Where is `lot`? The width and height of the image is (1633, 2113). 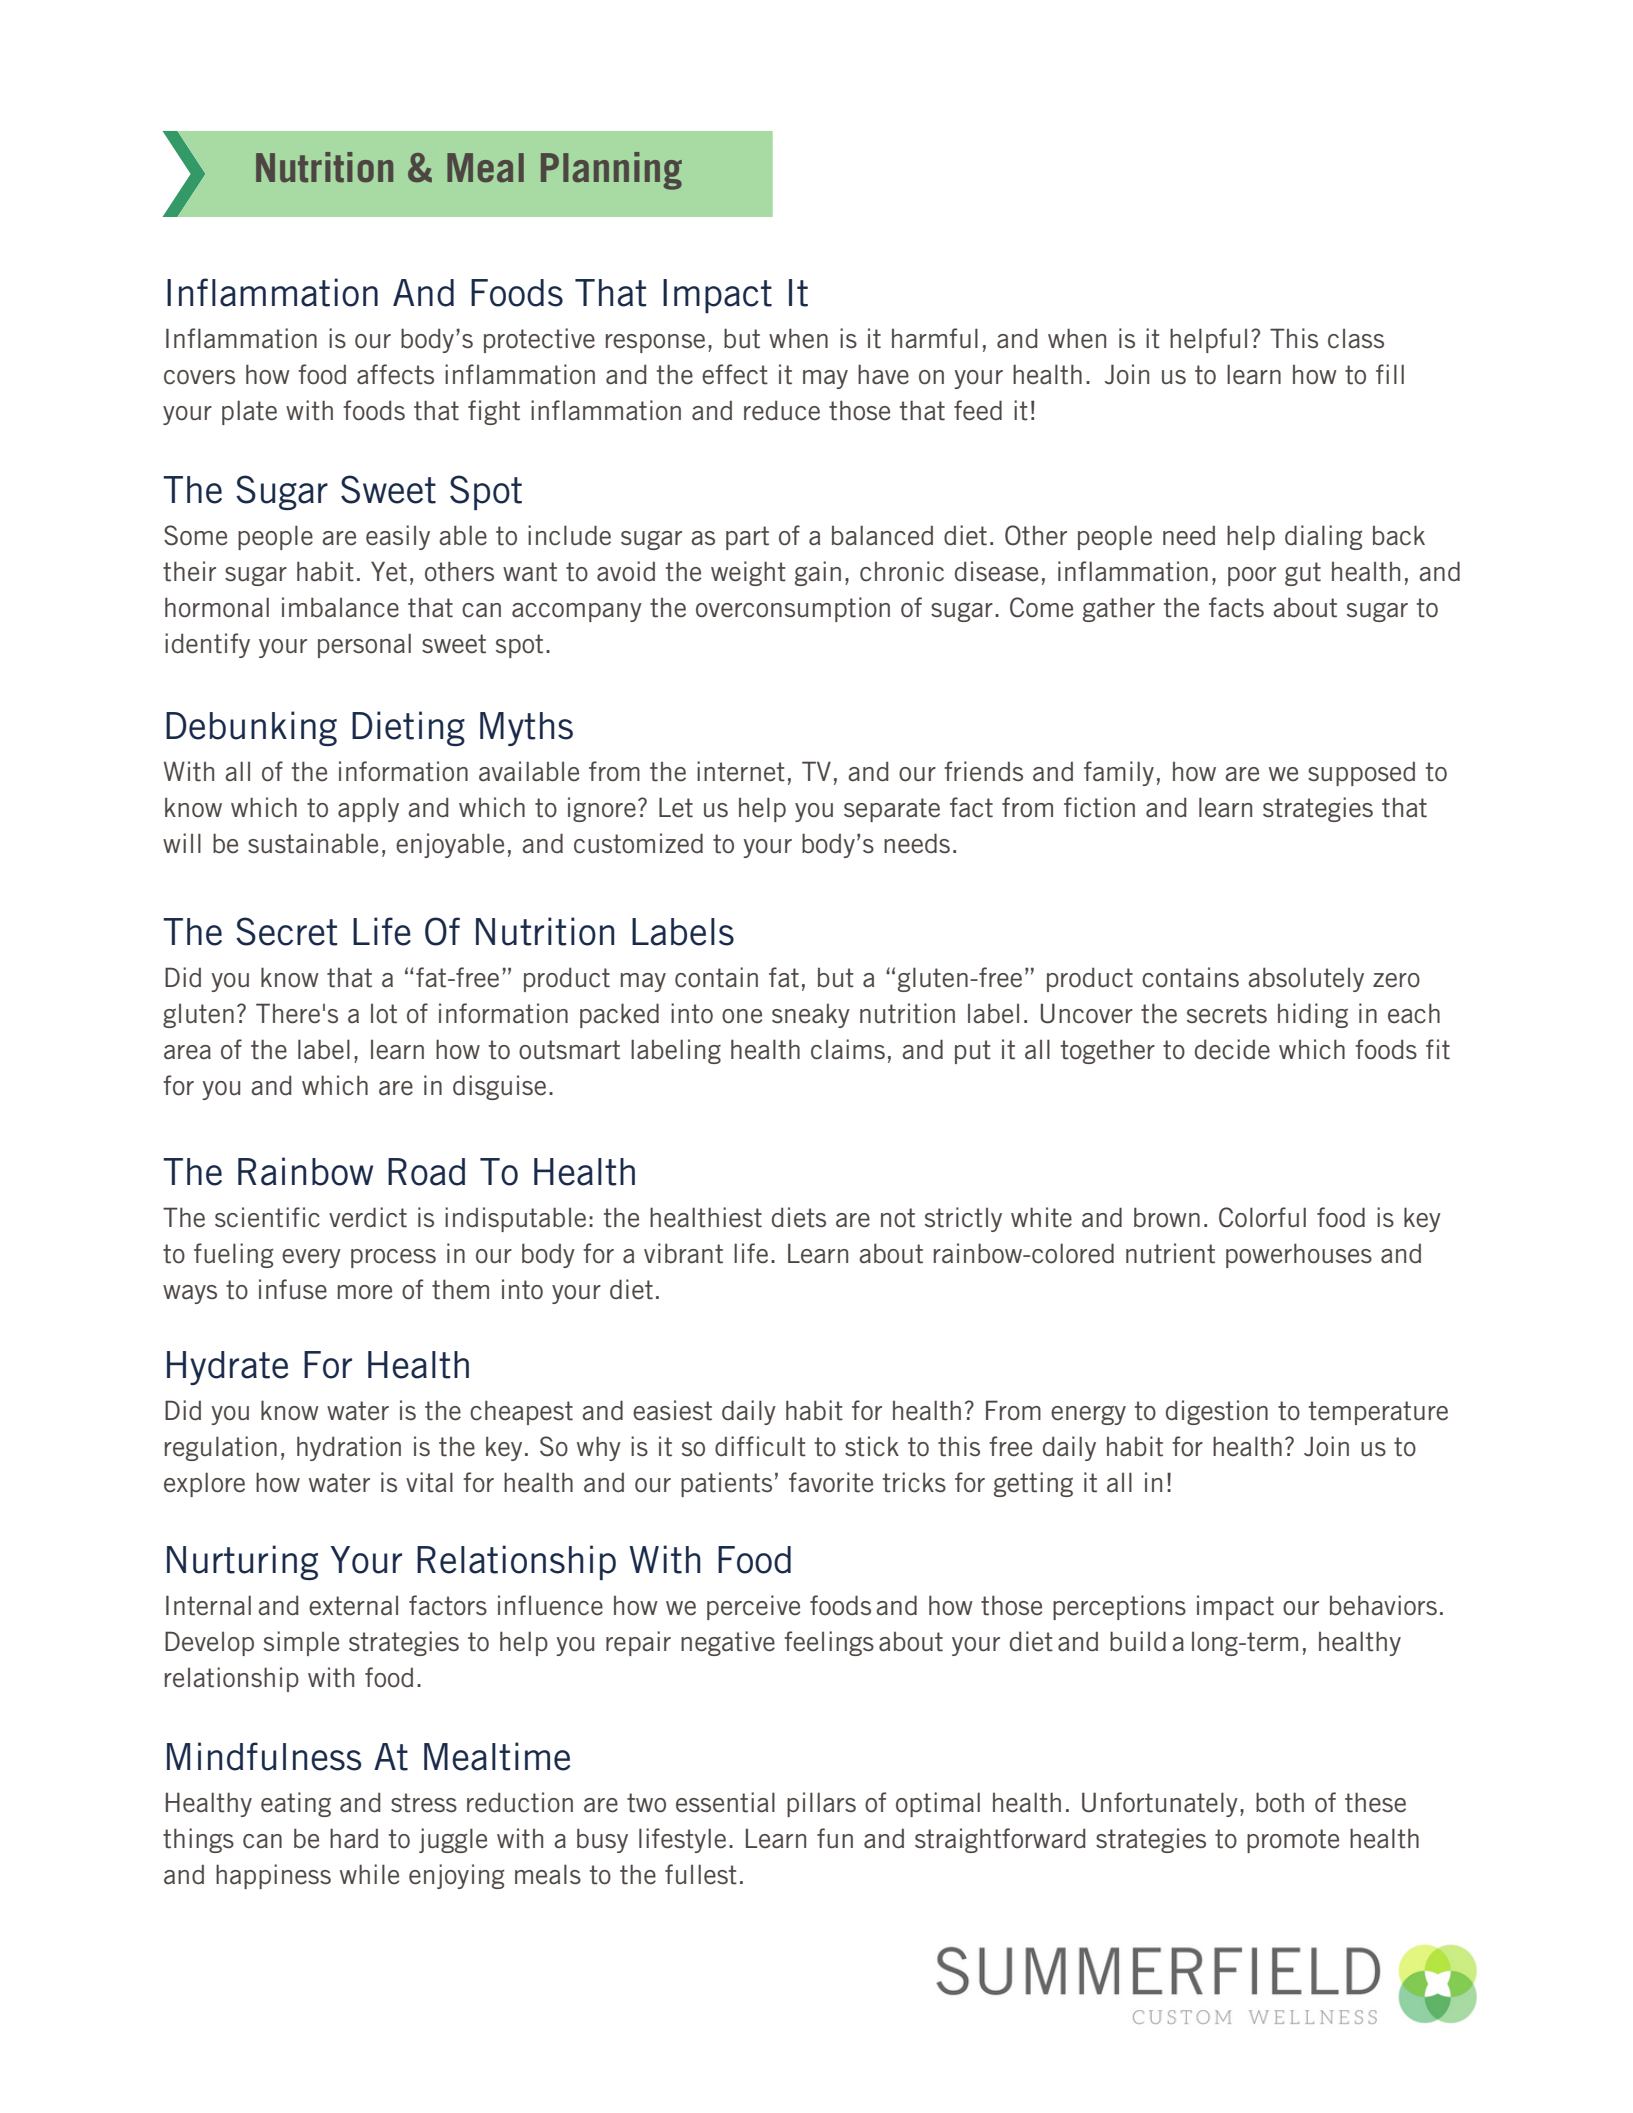 lot is located at coordinates (384, 1014).
